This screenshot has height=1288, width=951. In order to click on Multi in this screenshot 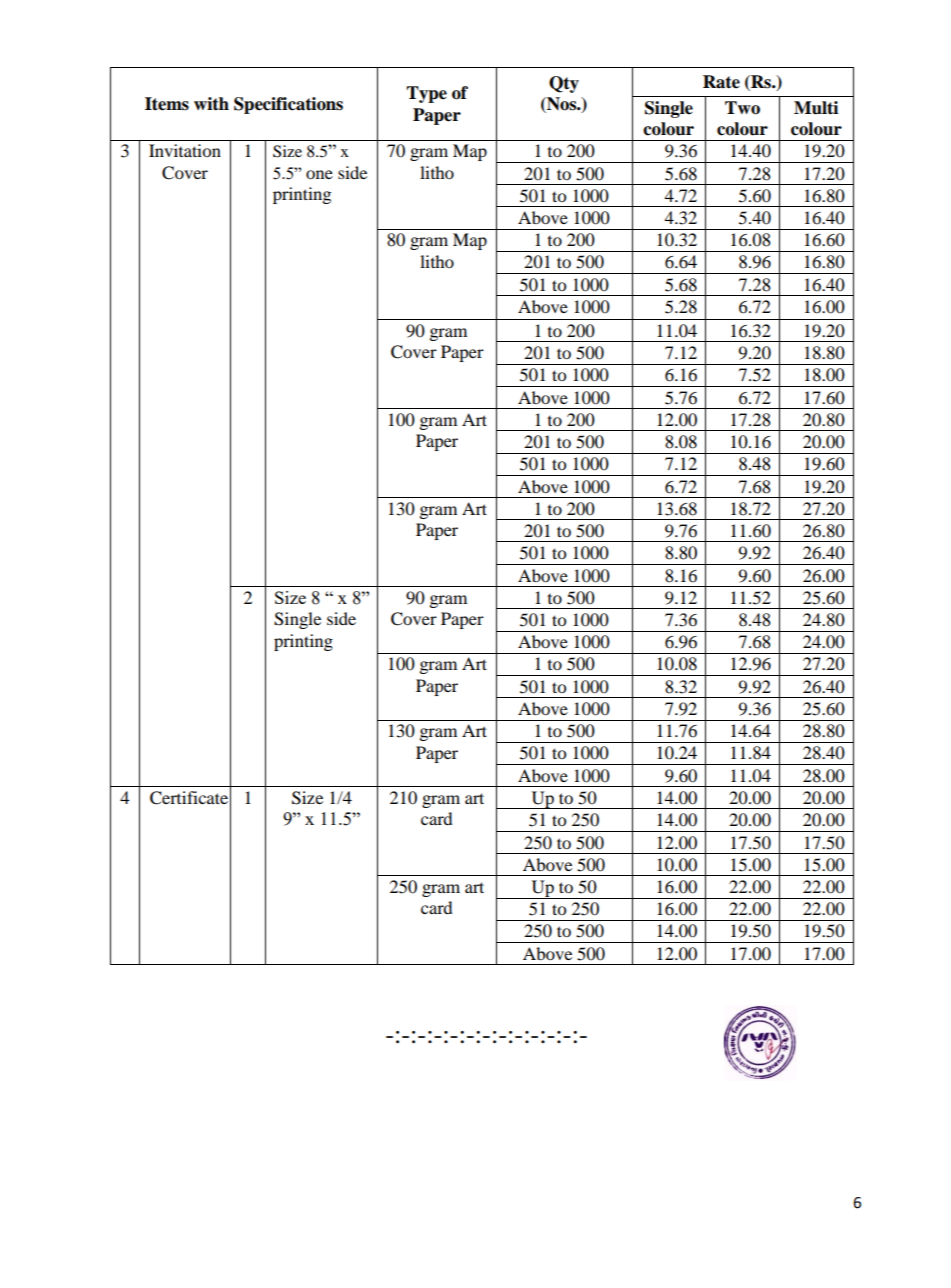, I will do `click(816, 108)`.
